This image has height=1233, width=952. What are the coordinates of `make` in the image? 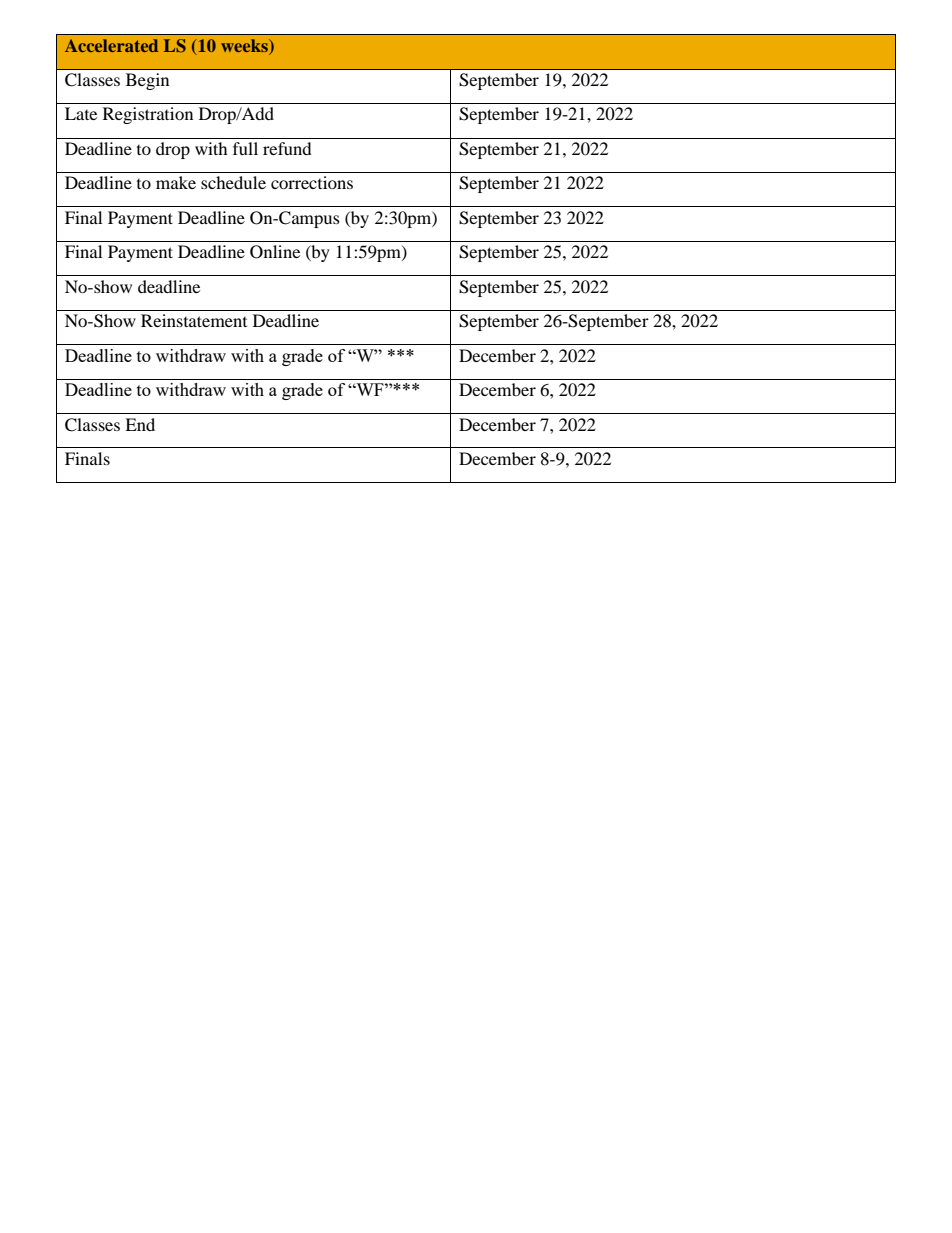 It's located at (176, 182).
